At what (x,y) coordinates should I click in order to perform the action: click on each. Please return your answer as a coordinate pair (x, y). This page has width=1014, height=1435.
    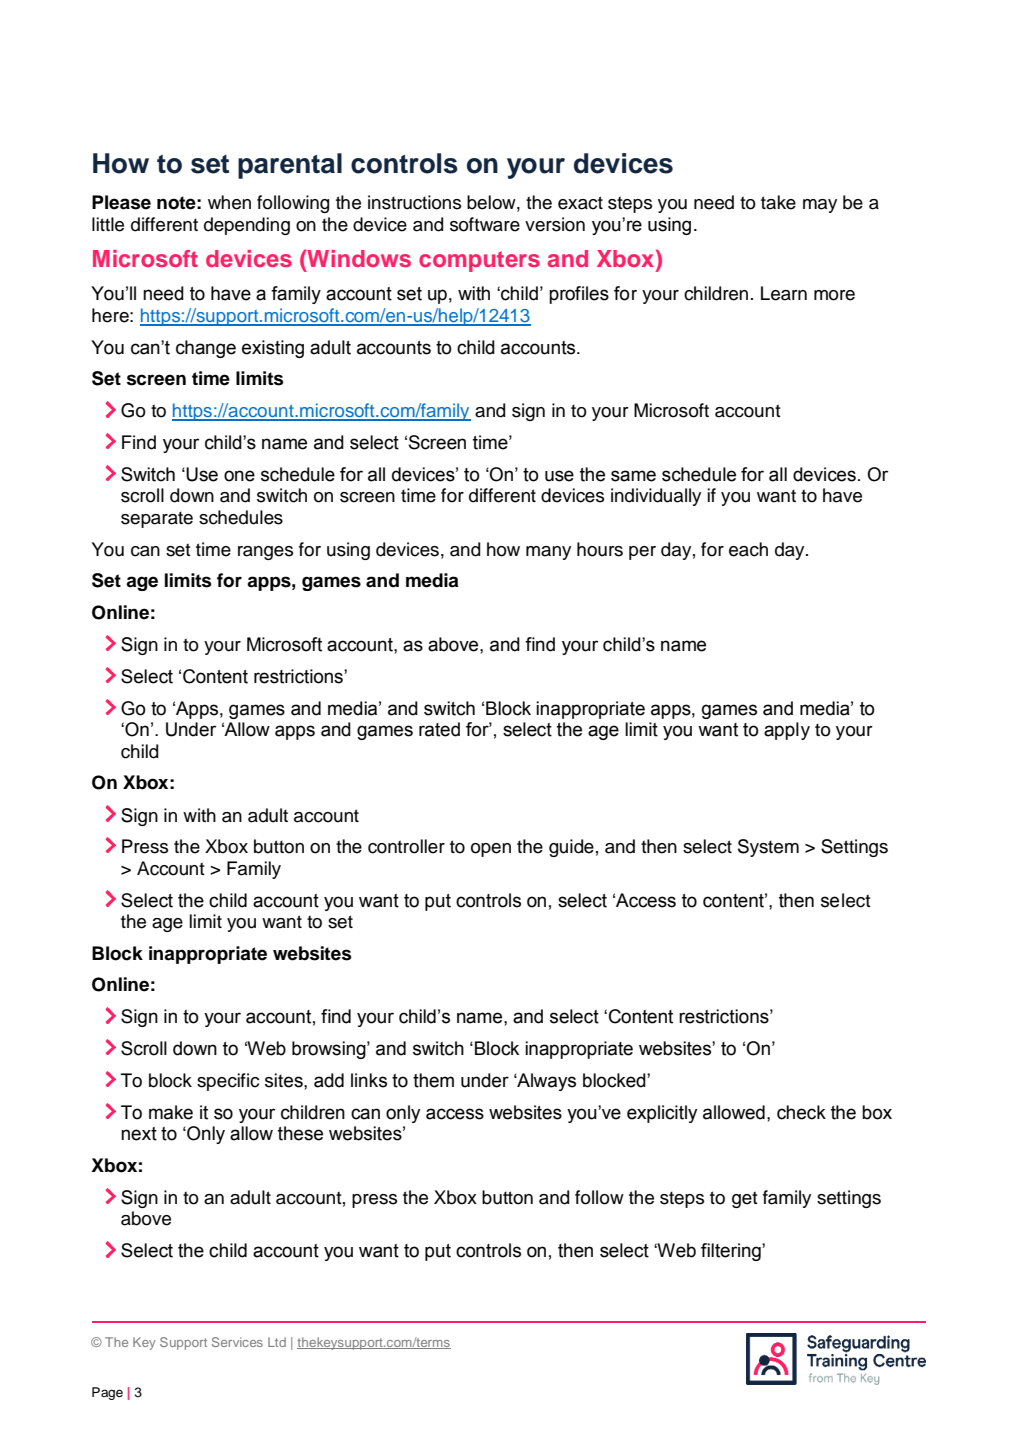
    Looking at the image, I should click on (748, 549).
